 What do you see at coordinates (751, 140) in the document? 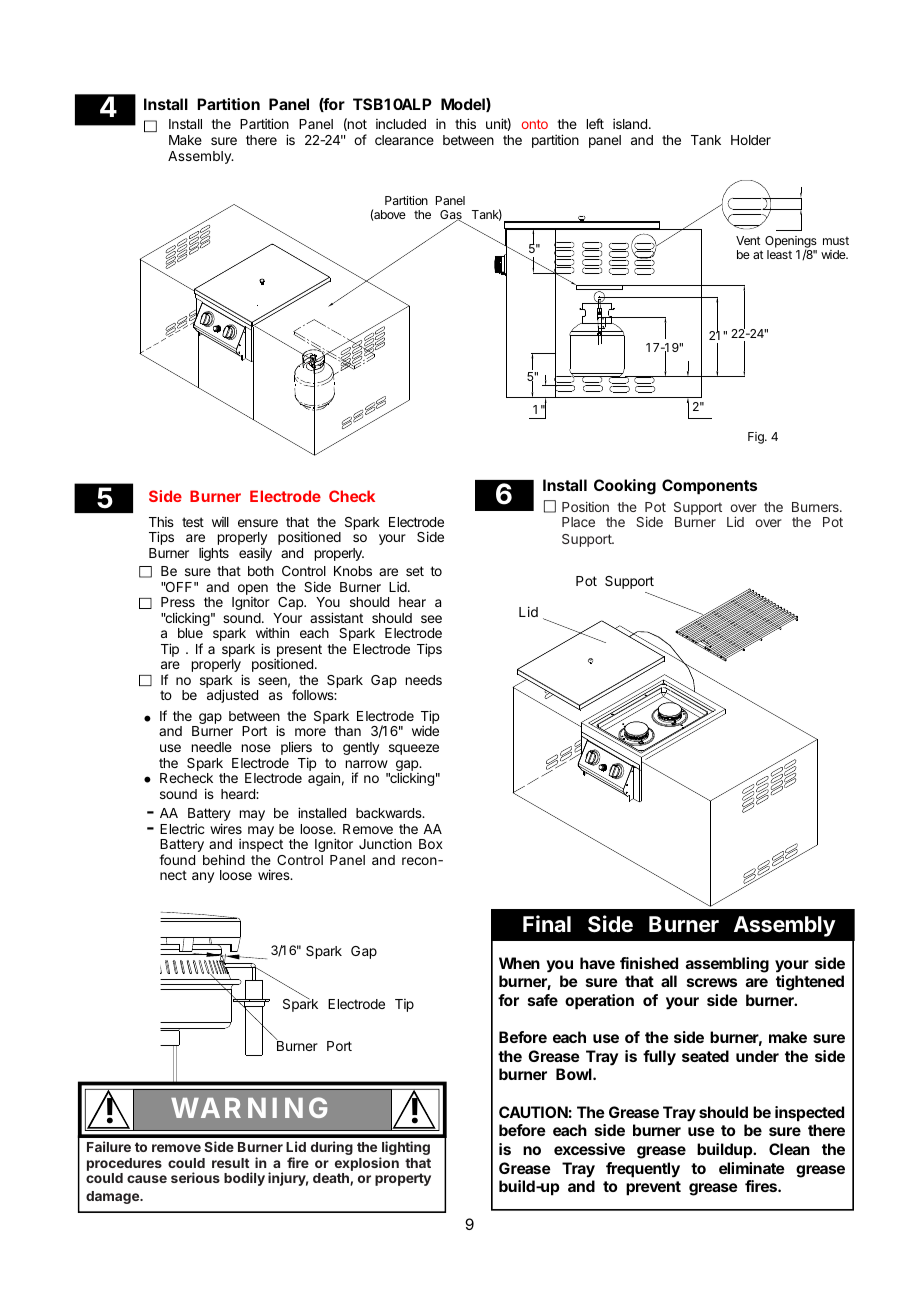
I see `Holder` at bounding box center [751, 140].
